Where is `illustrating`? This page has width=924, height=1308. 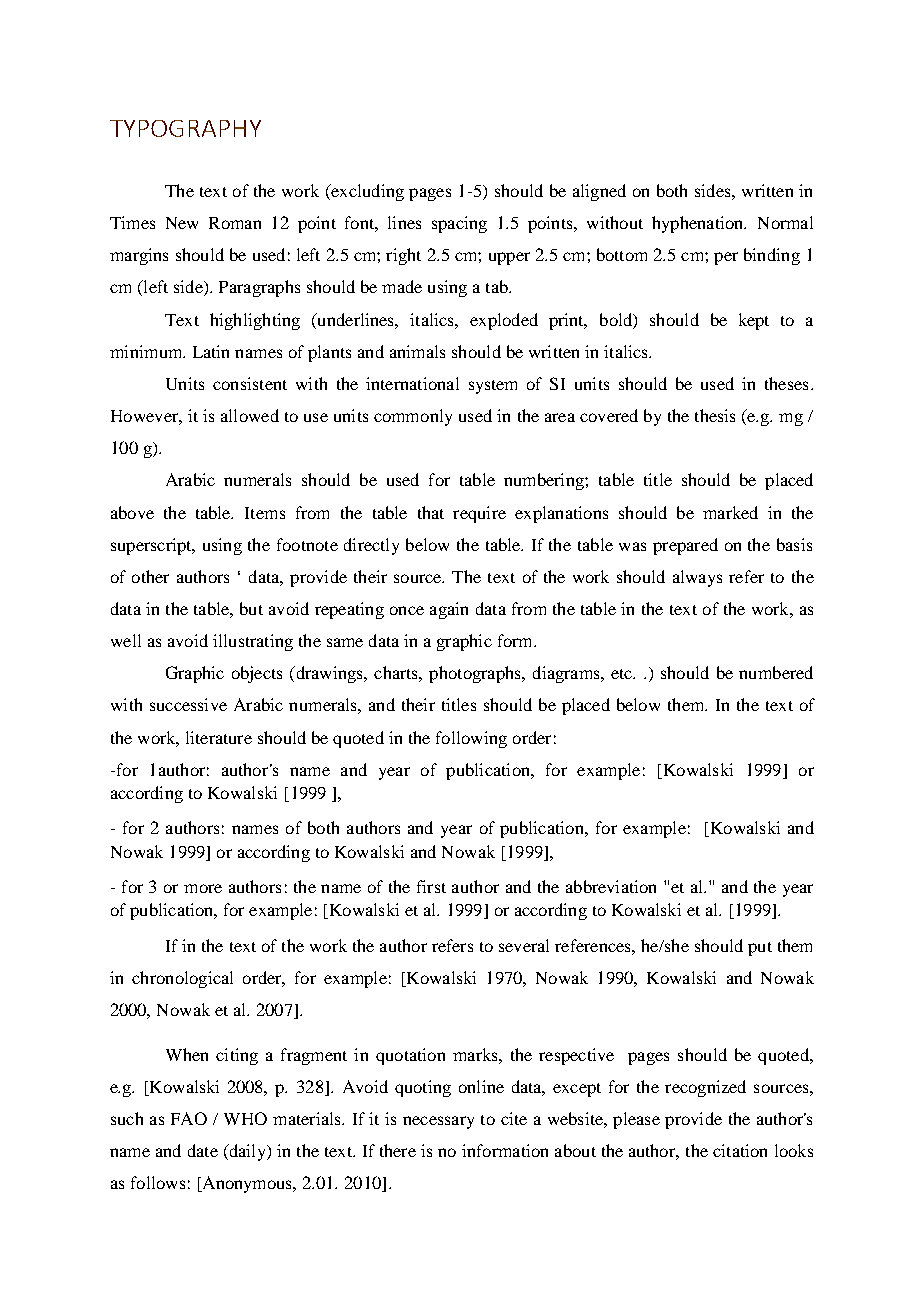 illustrating is located at coordinates (253, 642).
